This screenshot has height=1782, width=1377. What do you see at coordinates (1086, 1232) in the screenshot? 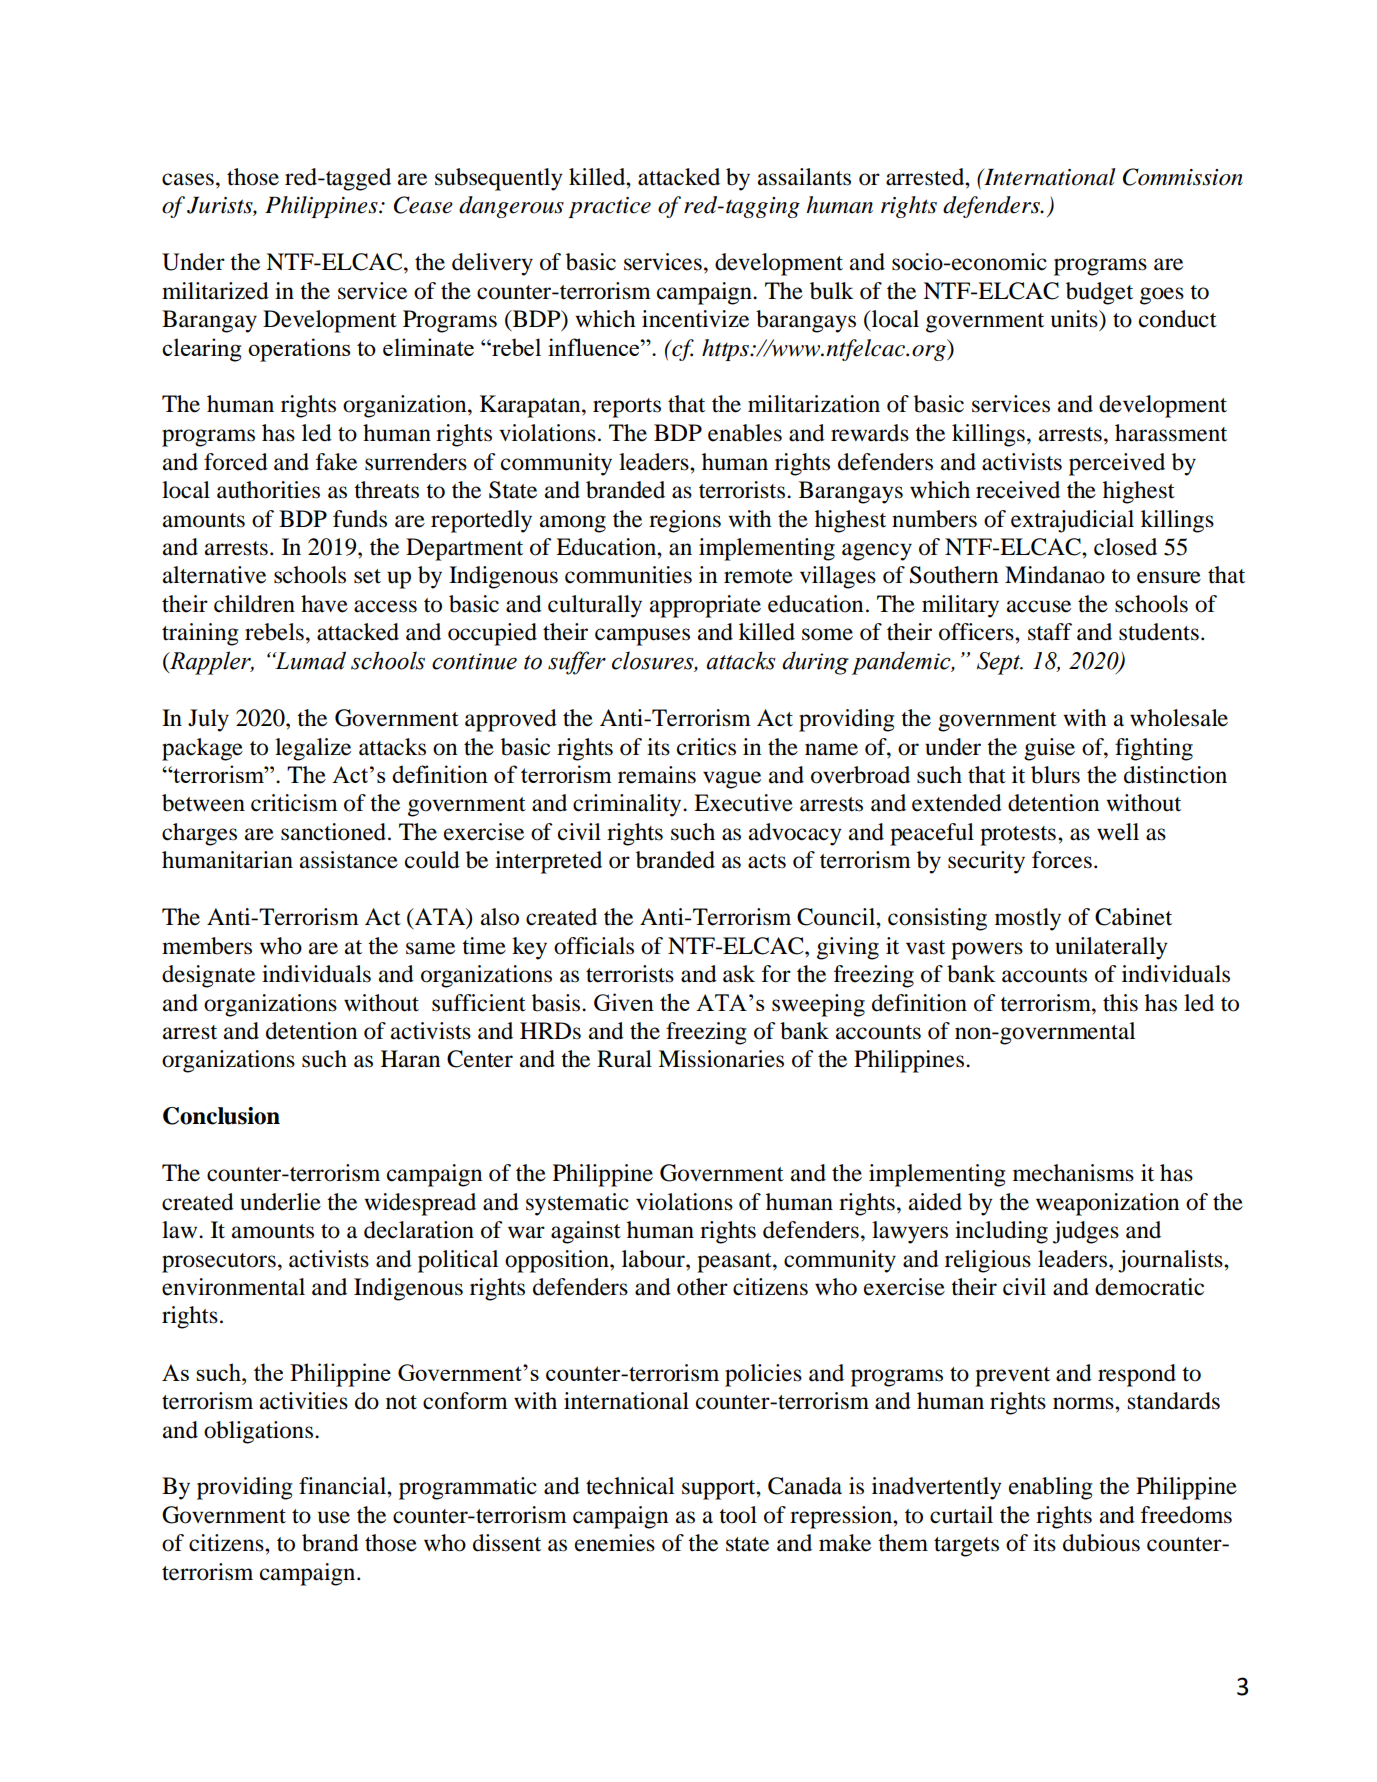
I see `judges` at bounding box center [1086, 1232].
